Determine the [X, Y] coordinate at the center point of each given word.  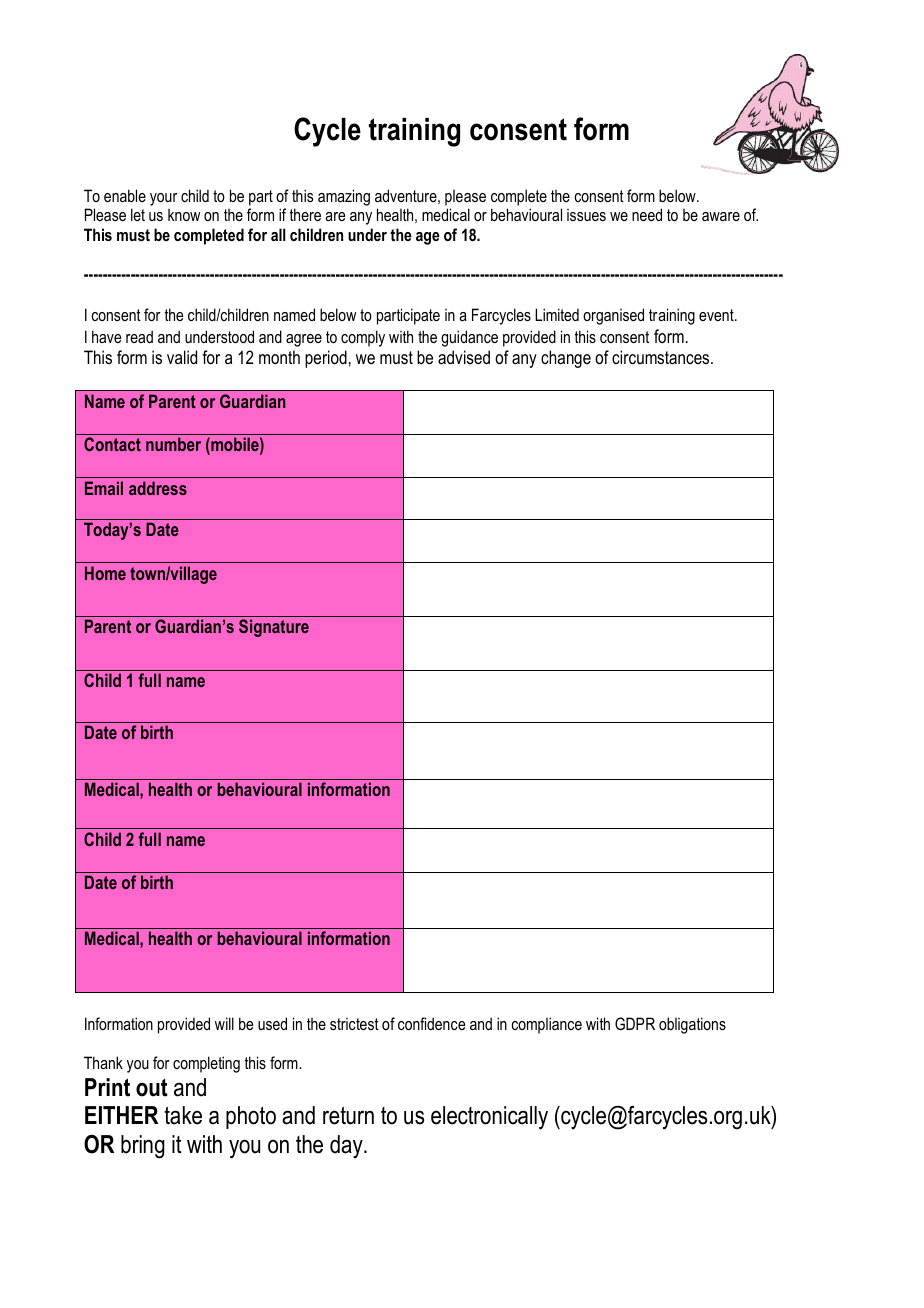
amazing [344, 197]
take [183, 1115]
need [647, 214]
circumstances [662, 357]
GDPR [635, 1023]
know [184, 215]
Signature [274, 628]
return [348, 1116]
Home [105, 573]
